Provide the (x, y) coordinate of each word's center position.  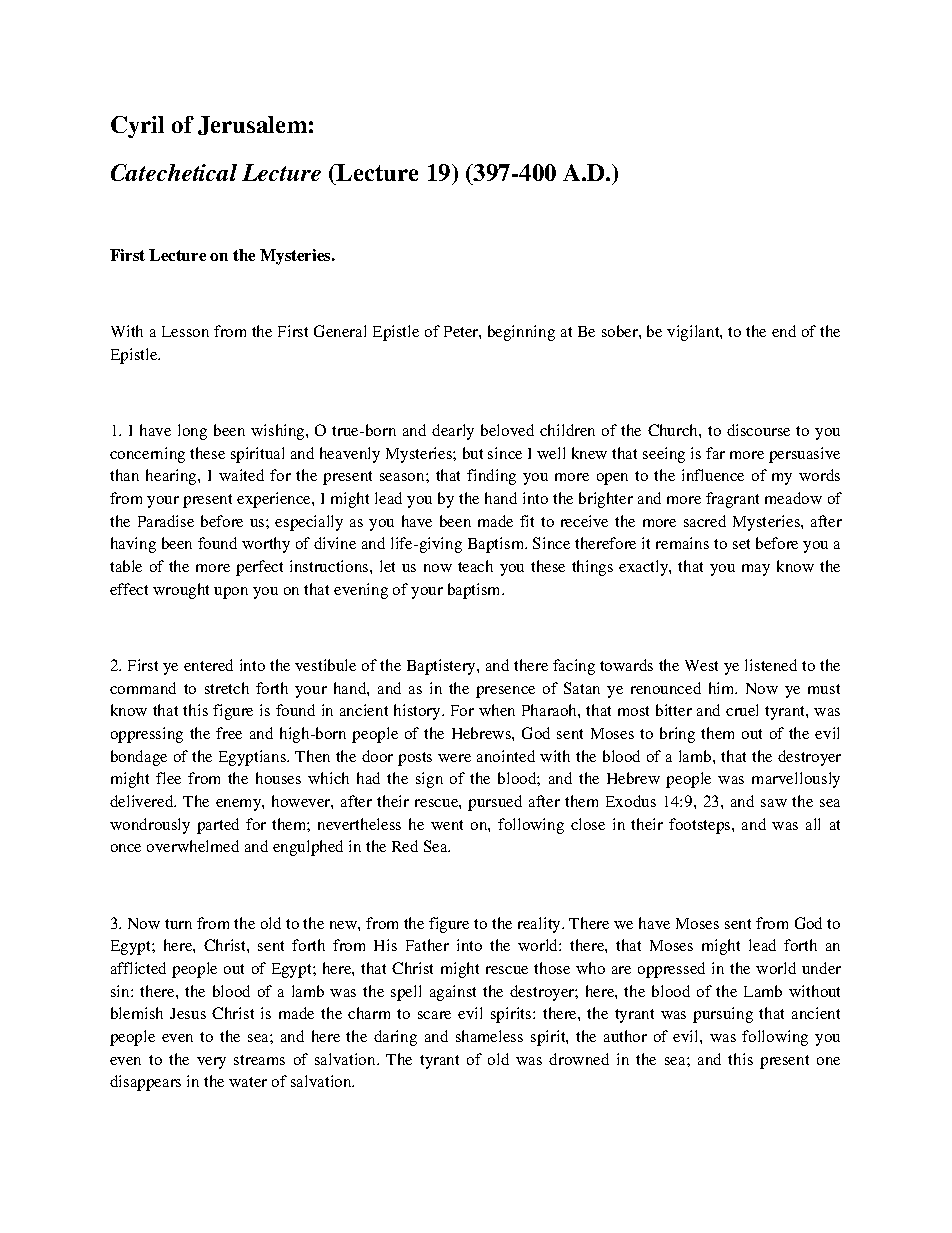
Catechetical (174, 172)
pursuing (723, 1015)
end (784, 331)
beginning (521, 333)
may (756, 570)
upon (231, 593)
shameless (489, 1036)
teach (475, 566)
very (211, 1063)
